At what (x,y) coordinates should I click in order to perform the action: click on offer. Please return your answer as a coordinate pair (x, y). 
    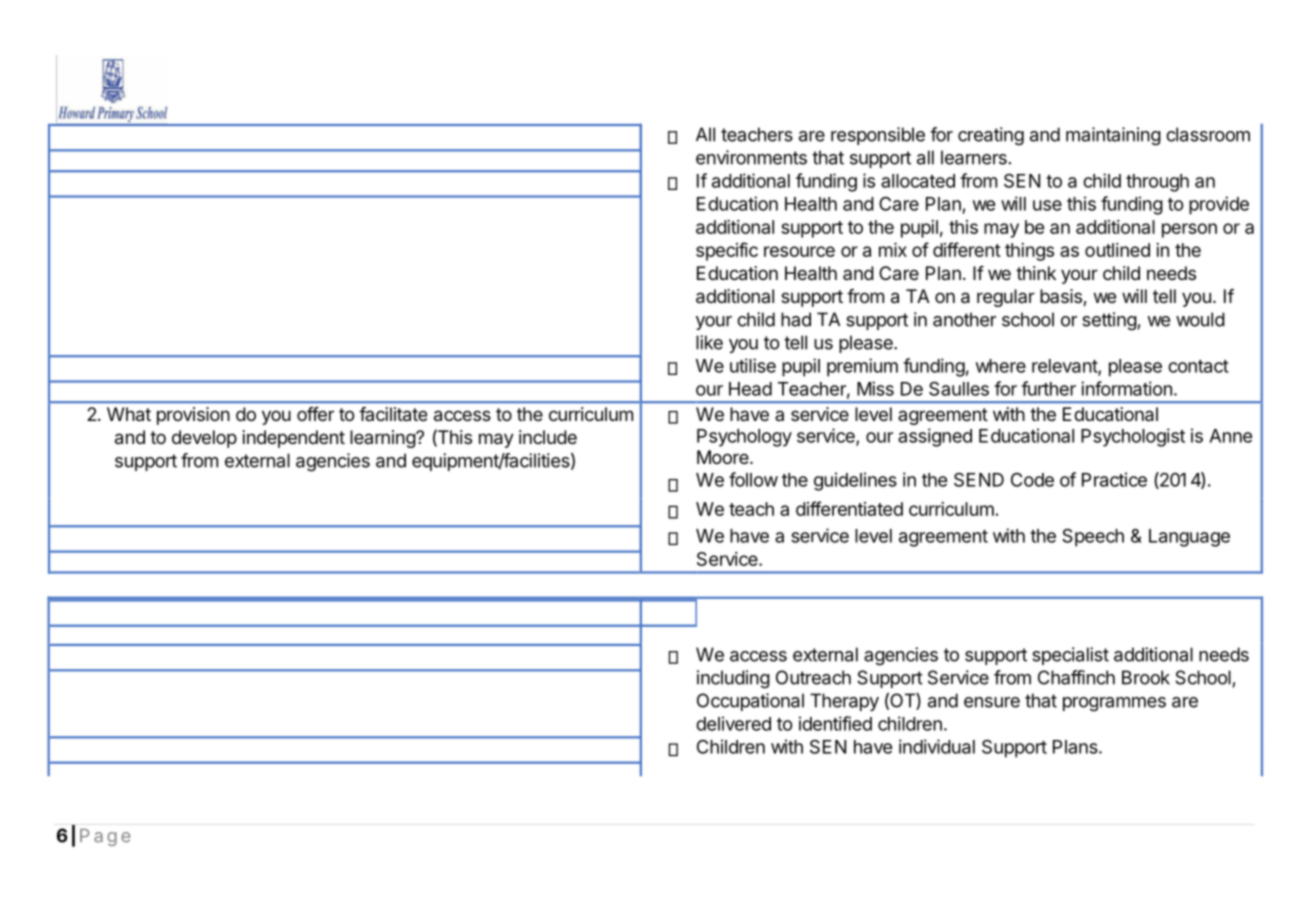
    Looking at the image, I should click on (315, 414).
